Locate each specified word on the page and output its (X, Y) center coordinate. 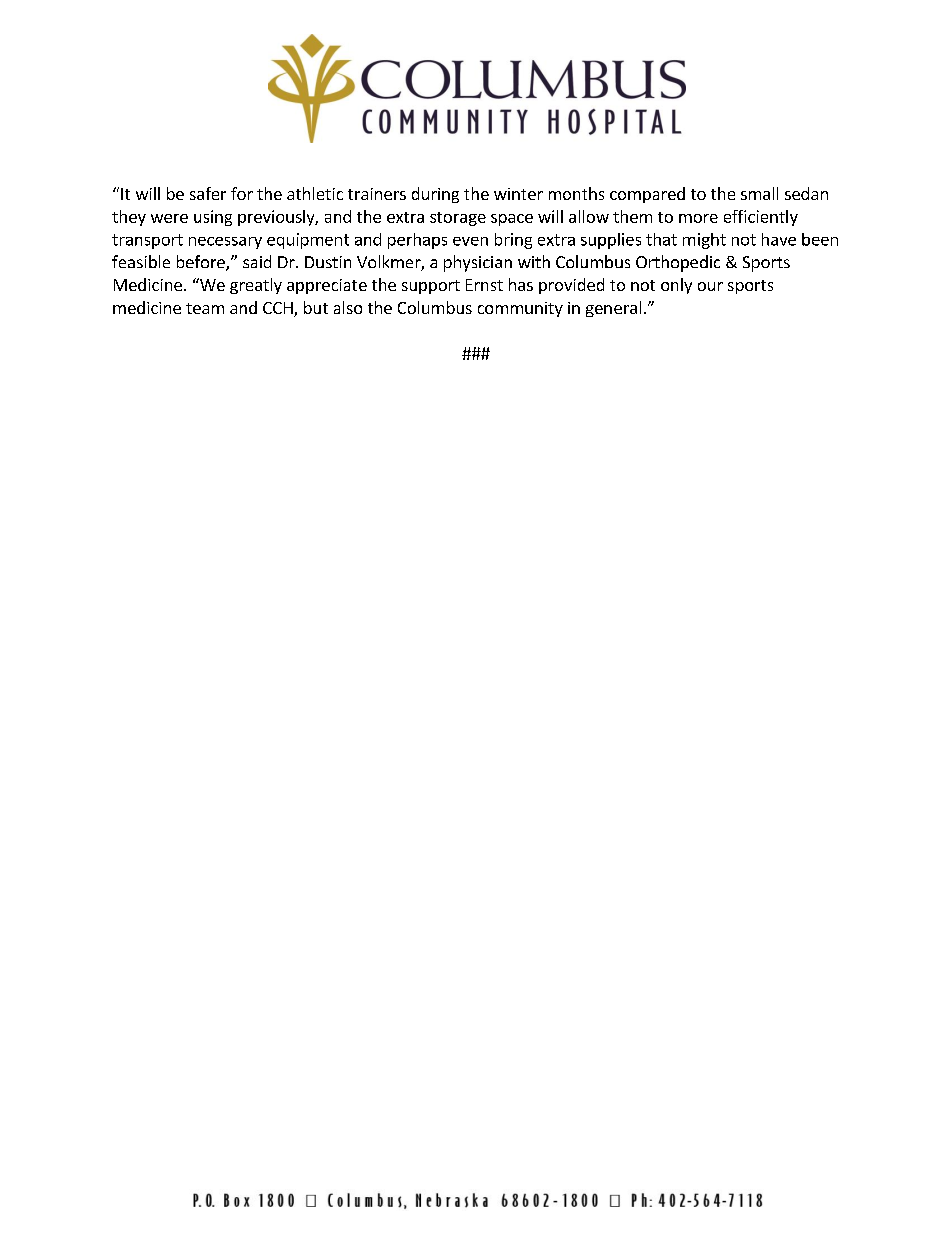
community (520, 309)
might (704, 241)
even (470, 241)
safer (208, 193)
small (759, 193)
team (205, 308)
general (613, 309)
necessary (225, 243)
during (435, 195)
